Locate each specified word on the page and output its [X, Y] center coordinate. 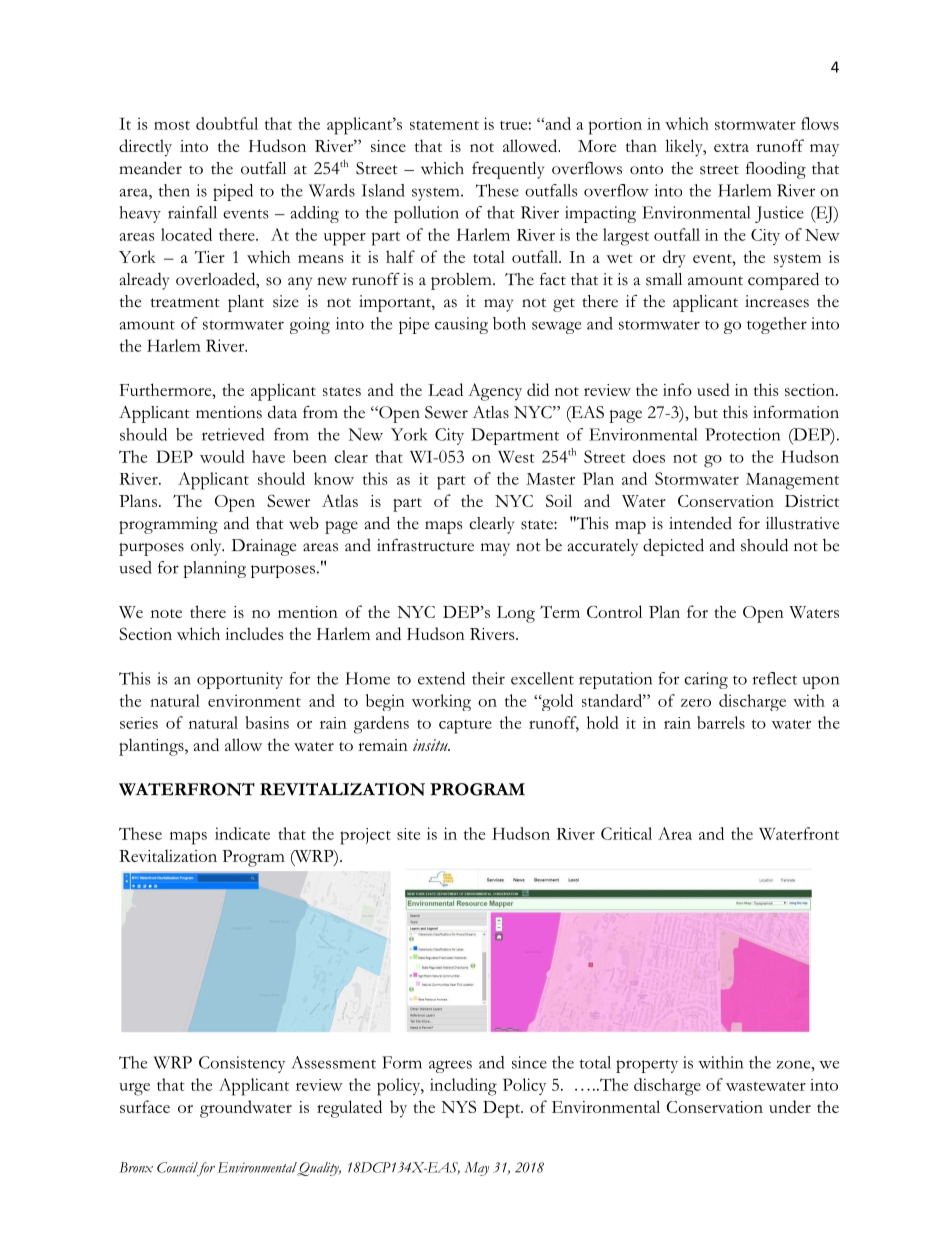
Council [178, 1168]
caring [706, 680]
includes [254, 633]
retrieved [233, 434]
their [488, 678]
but [706, 412]
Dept [502, 1109]
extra [731, 147]
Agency [495, 392]
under [790, 1106]
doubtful [227, 123]
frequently [508, 170]
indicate [242, 833]
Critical [626, 833]
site [408, 834]
